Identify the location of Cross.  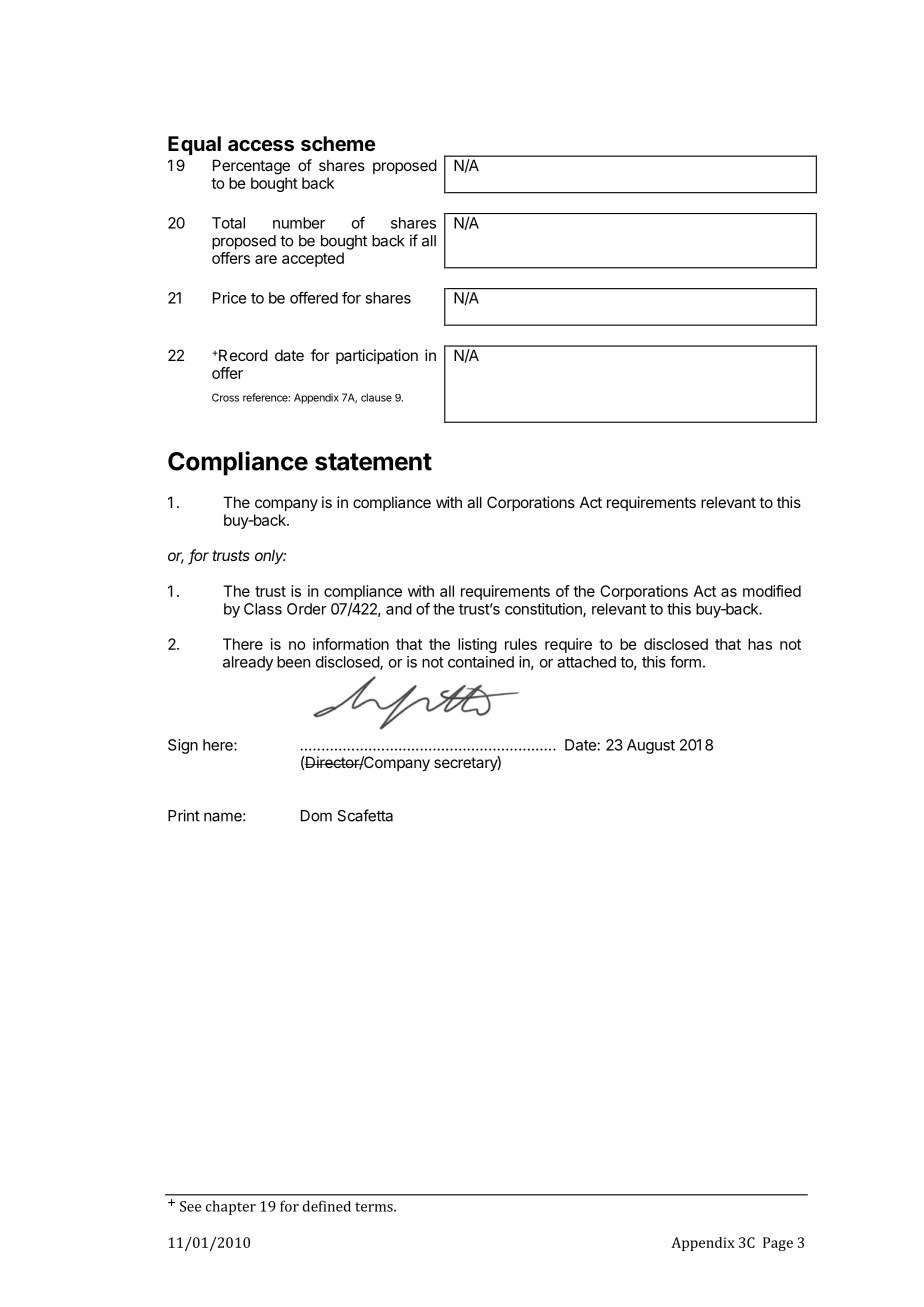
(225, 397).
